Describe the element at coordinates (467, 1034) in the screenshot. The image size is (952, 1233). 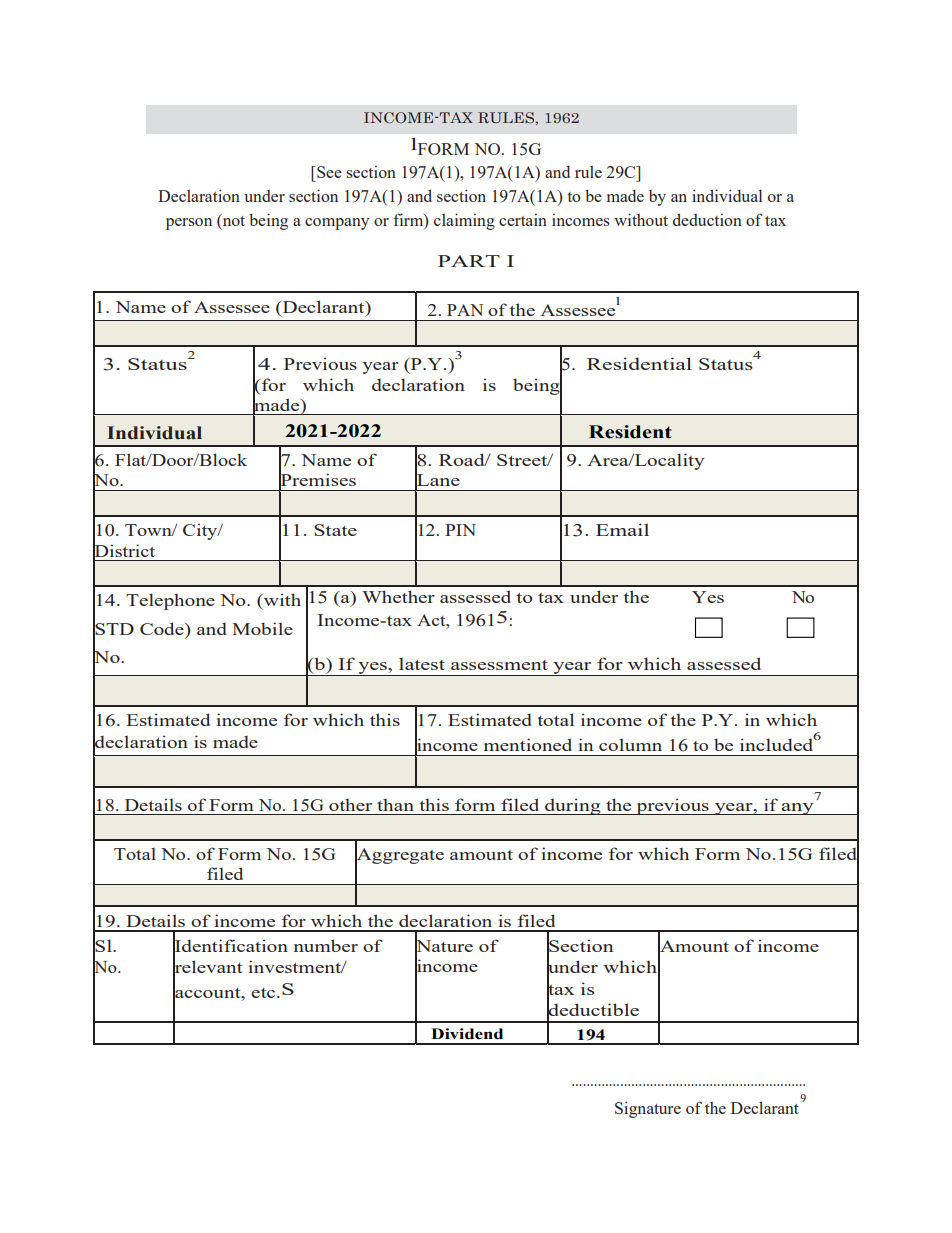
I see `Dividend` at that location.
